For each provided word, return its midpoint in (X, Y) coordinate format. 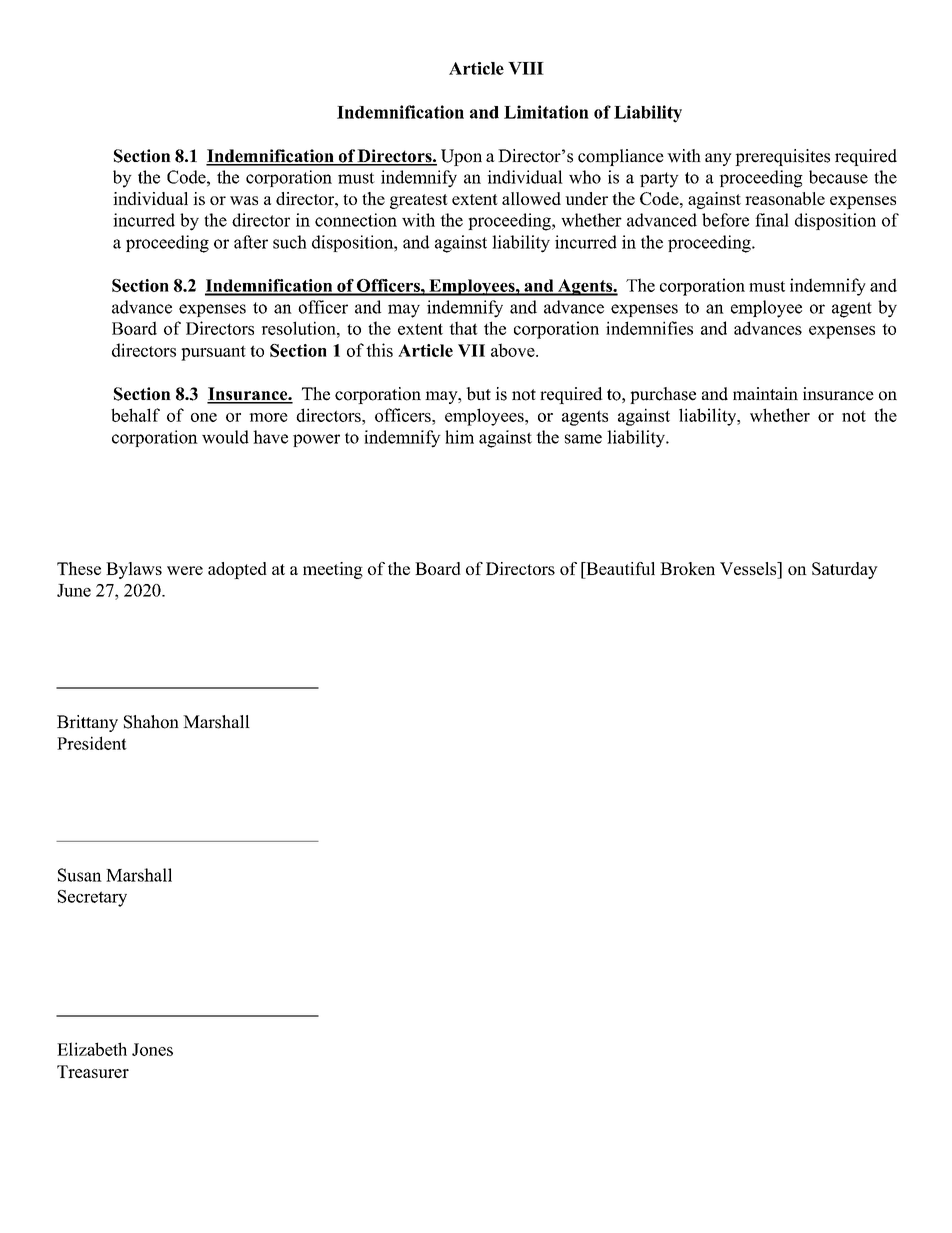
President (92, 743)
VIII (526, 68)
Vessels (749, 568)
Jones (152, 1049)
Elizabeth (92, 1049)
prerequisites (782, 157)
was (244, 200)
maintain (765, 393)
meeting (333, 570)
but (478, 394)
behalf (135, 415)
